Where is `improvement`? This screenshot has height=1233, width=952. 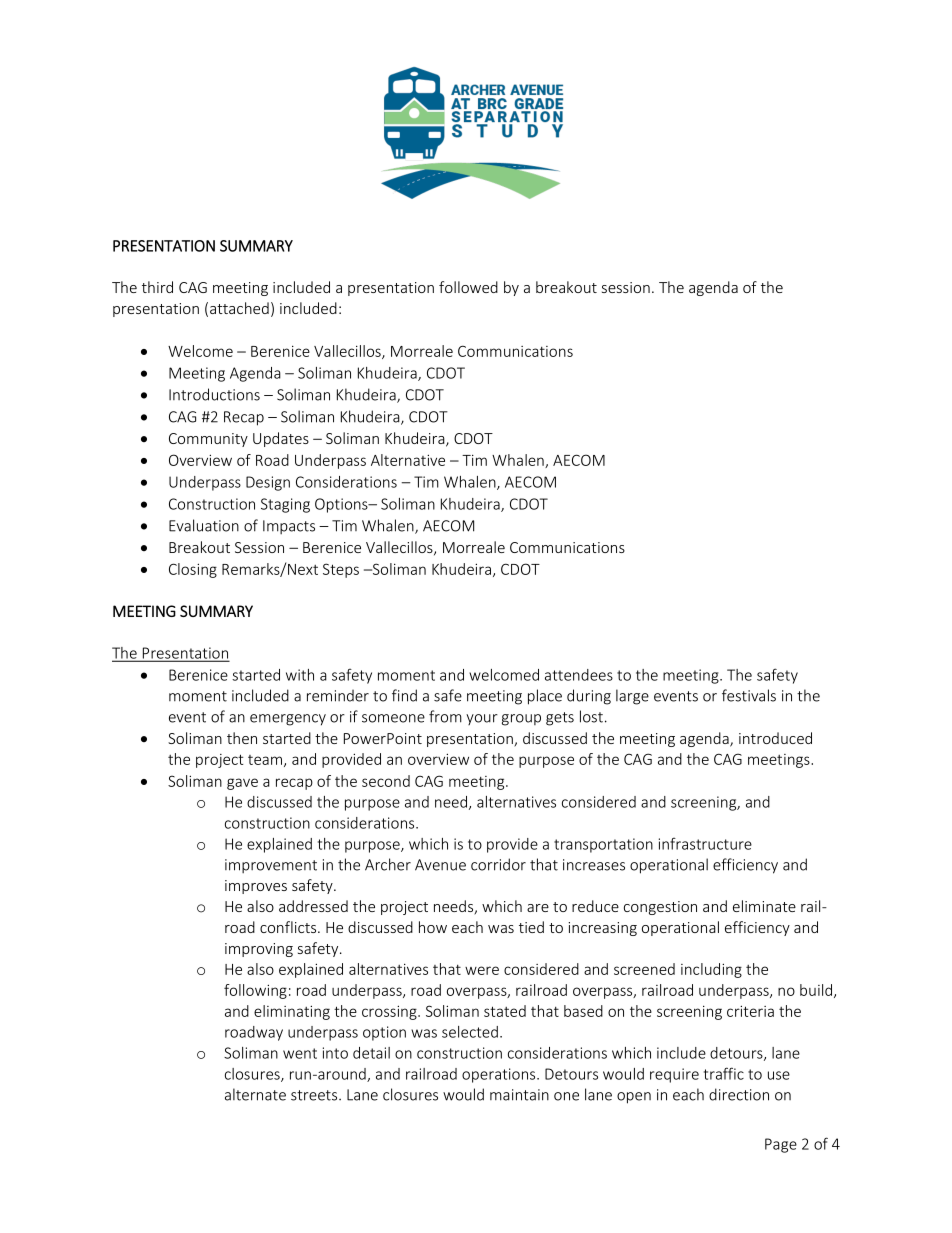 improvement is located at coordinates (271, 866).
